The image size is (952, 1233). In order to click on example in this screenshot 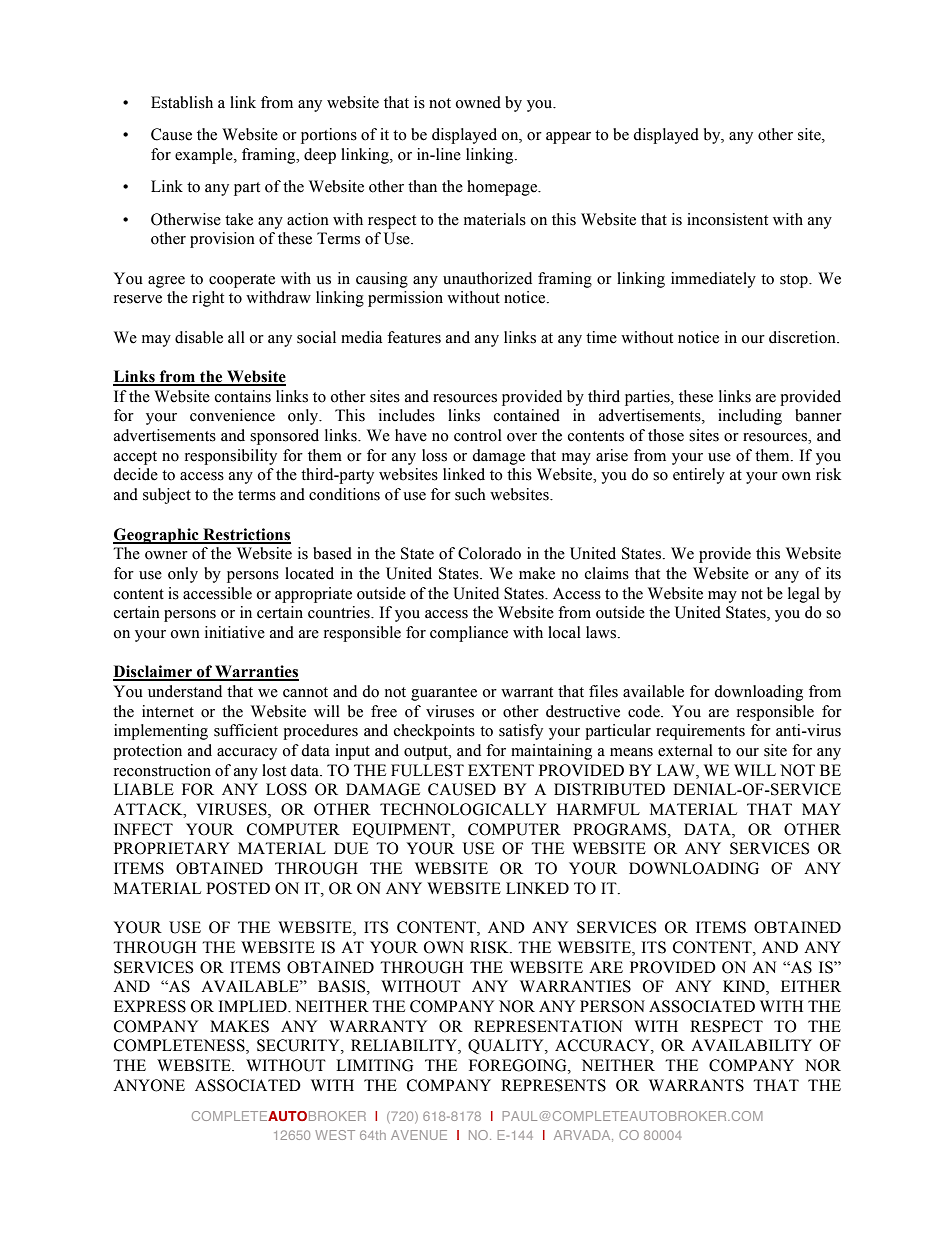, I will do `click(205, 156)`.
